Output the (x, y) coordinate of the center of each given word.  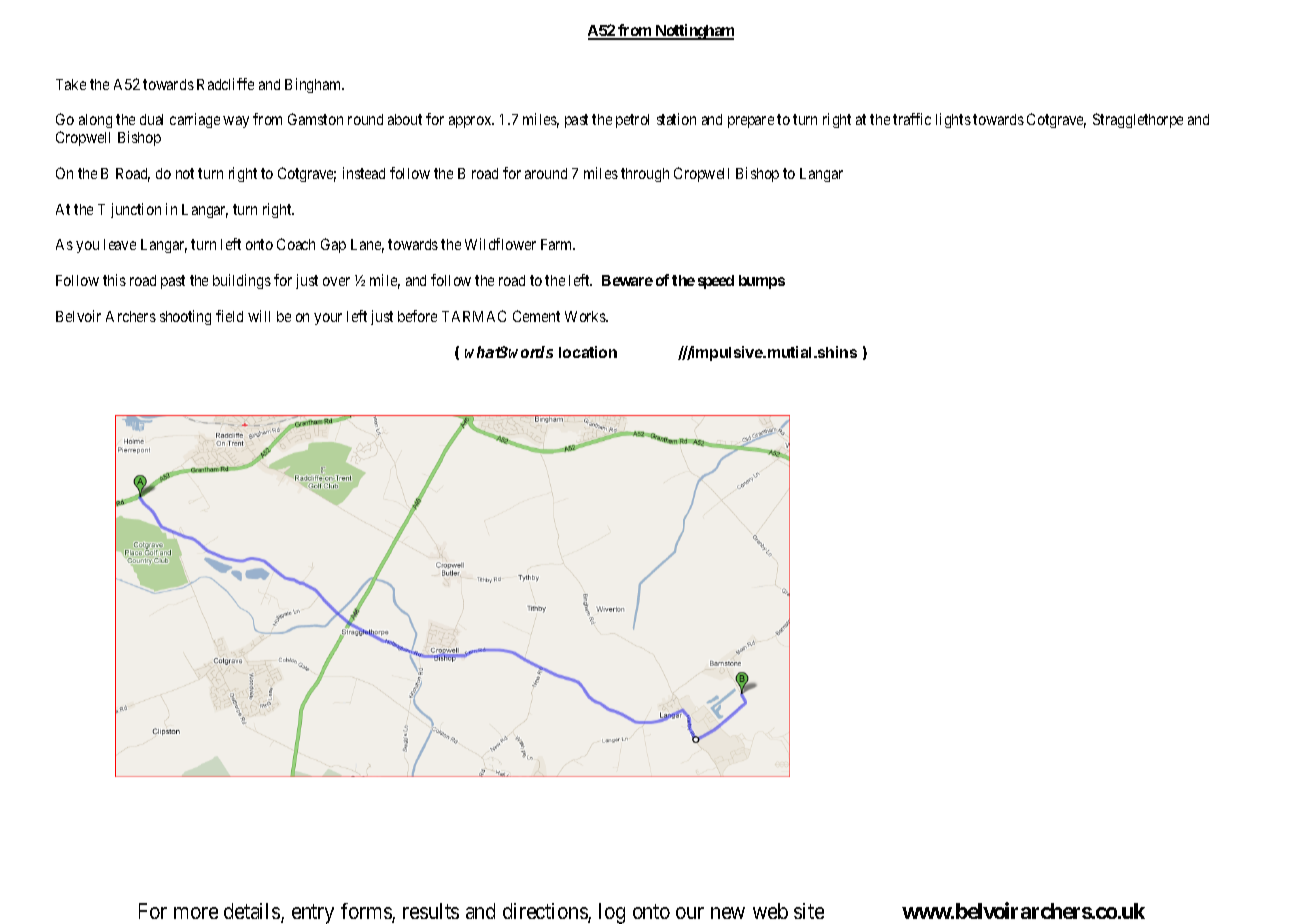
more (196, 913)
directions (546, 912)
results (431, 911)
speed (716, 282)
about (405, 119)
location (588, 352)
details (253, 912)
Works (586, 316)
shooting (185, 317)
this (114, 280)
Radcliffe (225, 84)
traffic (912, 119)
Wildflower (500, 244)
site (809, 911)
